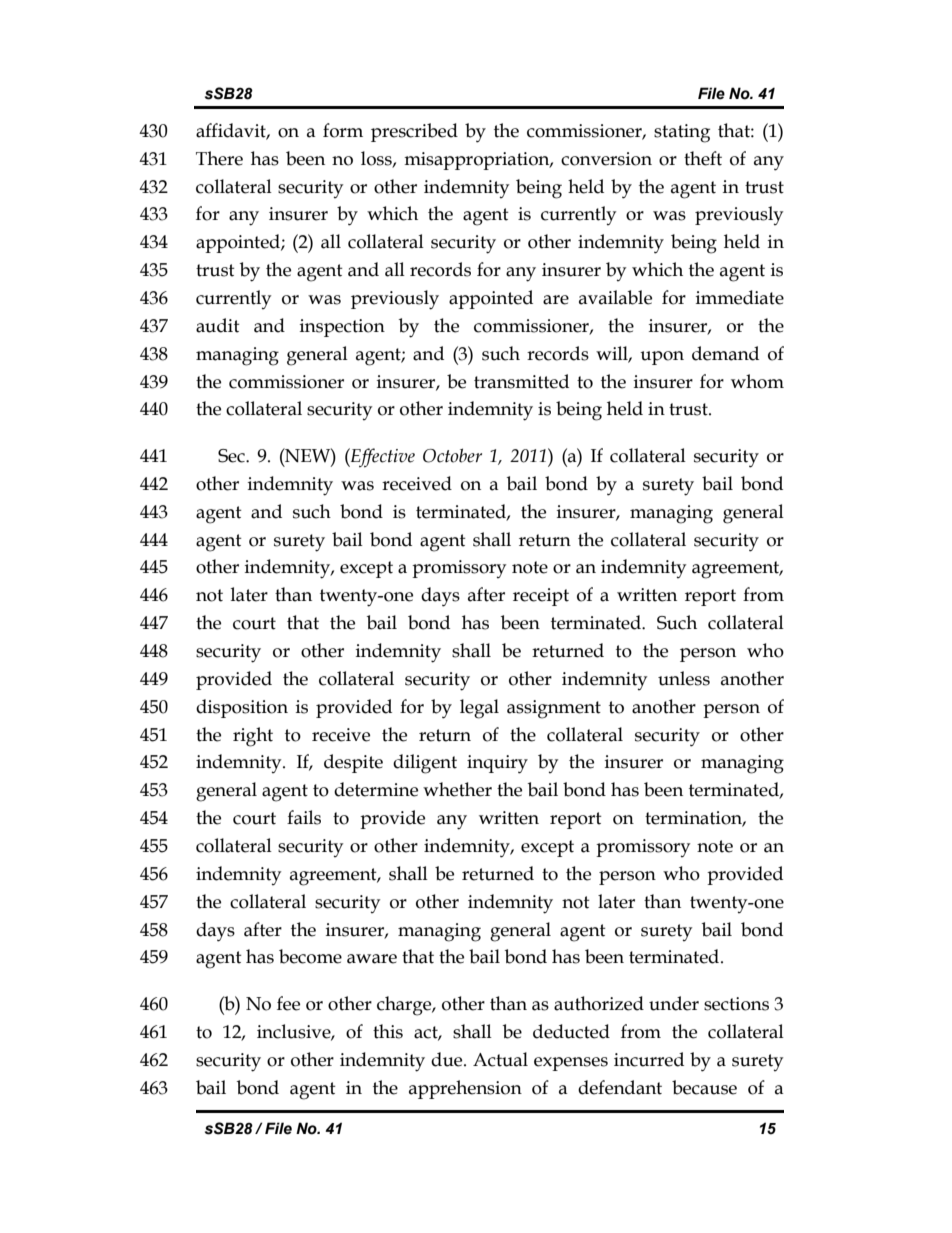 The height and width of the screenshot is (1233, 952). What do you see at coordinates (414, 132) in the screenshot?
I see `prescribed` at bounding box center [414, 132].
